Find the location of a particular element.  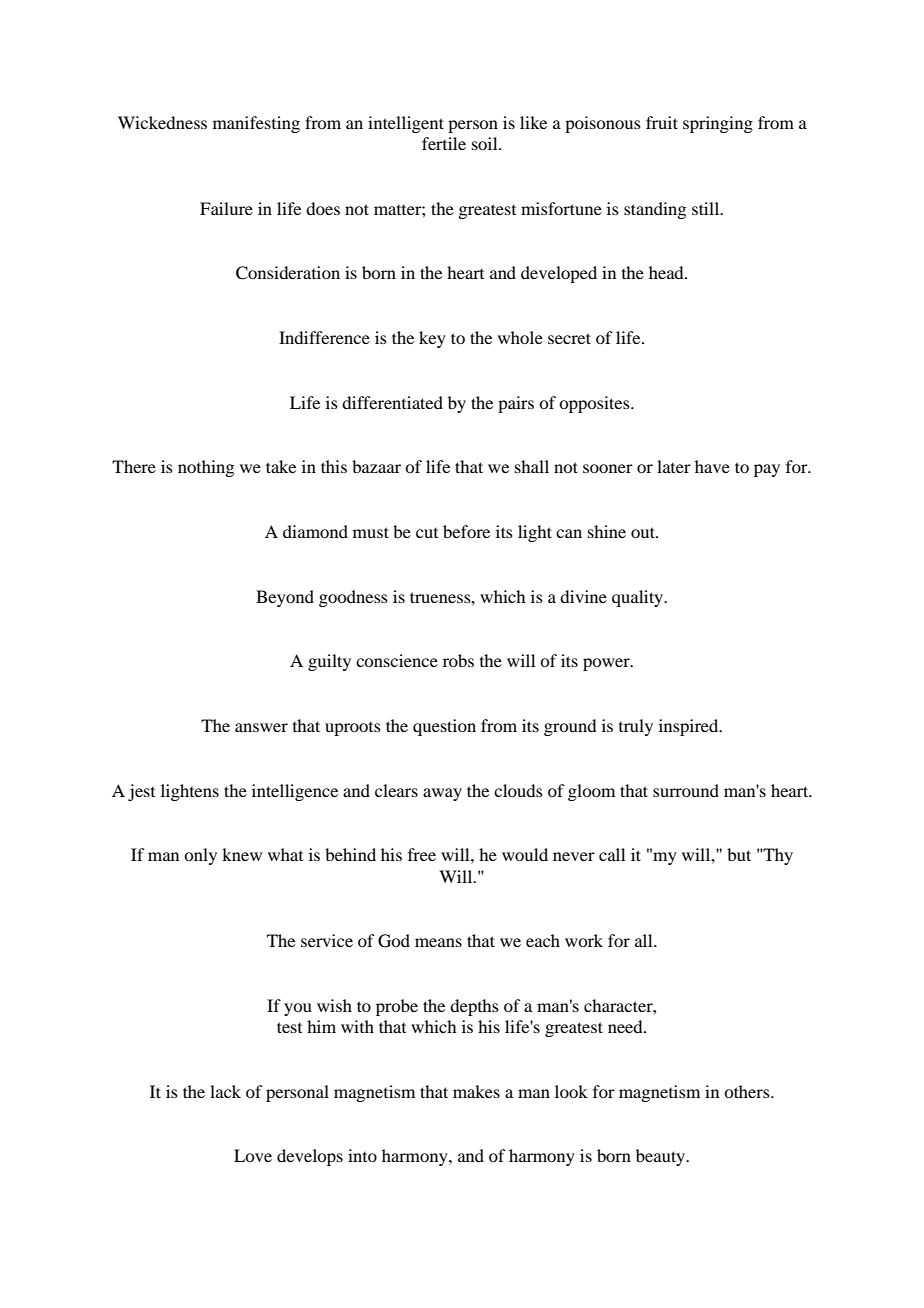

key is located at coordinates (432, 339).
